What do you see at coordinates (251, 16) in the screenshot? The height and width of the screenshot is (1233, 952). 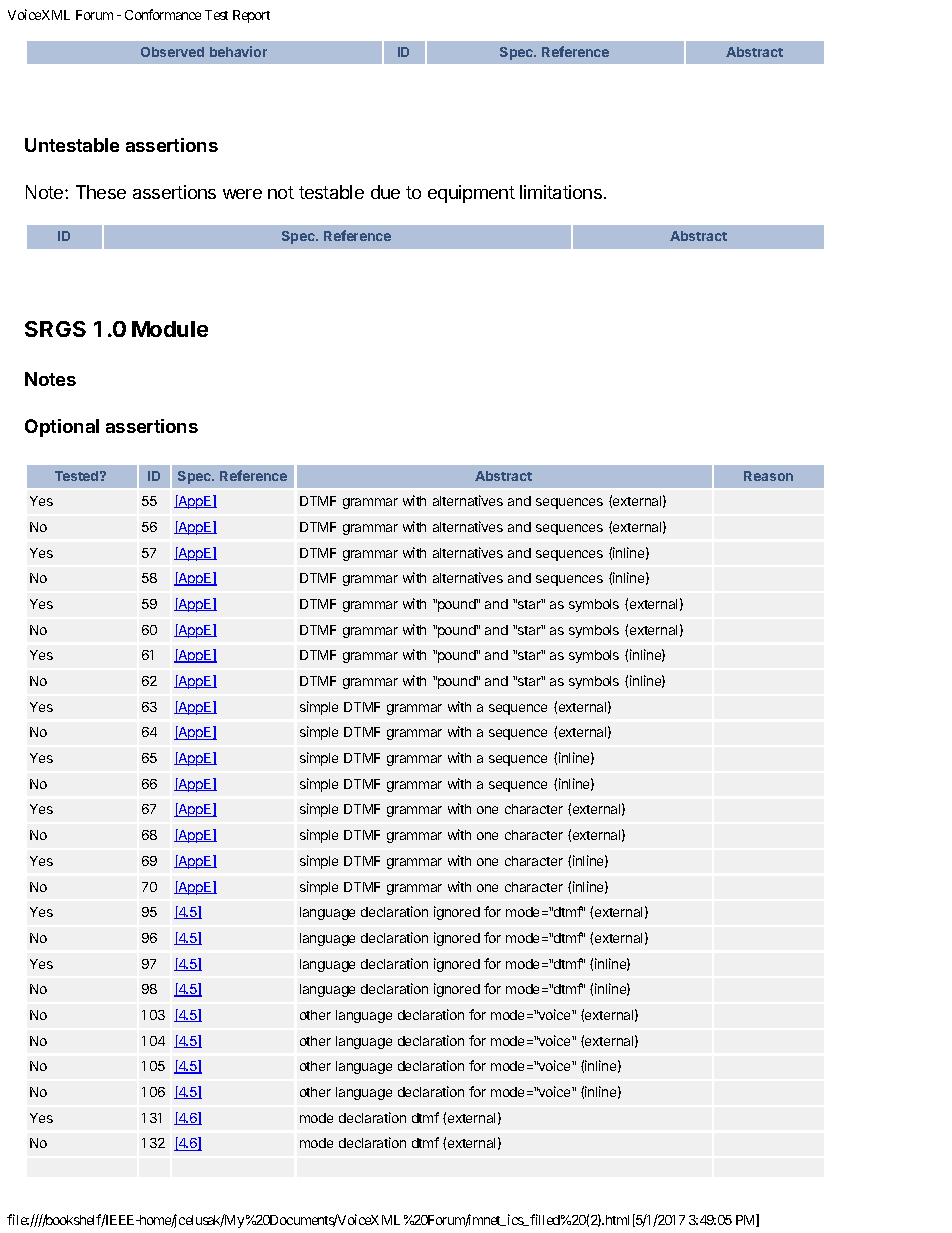 I see `Report` at bounding box center [251, 16].
